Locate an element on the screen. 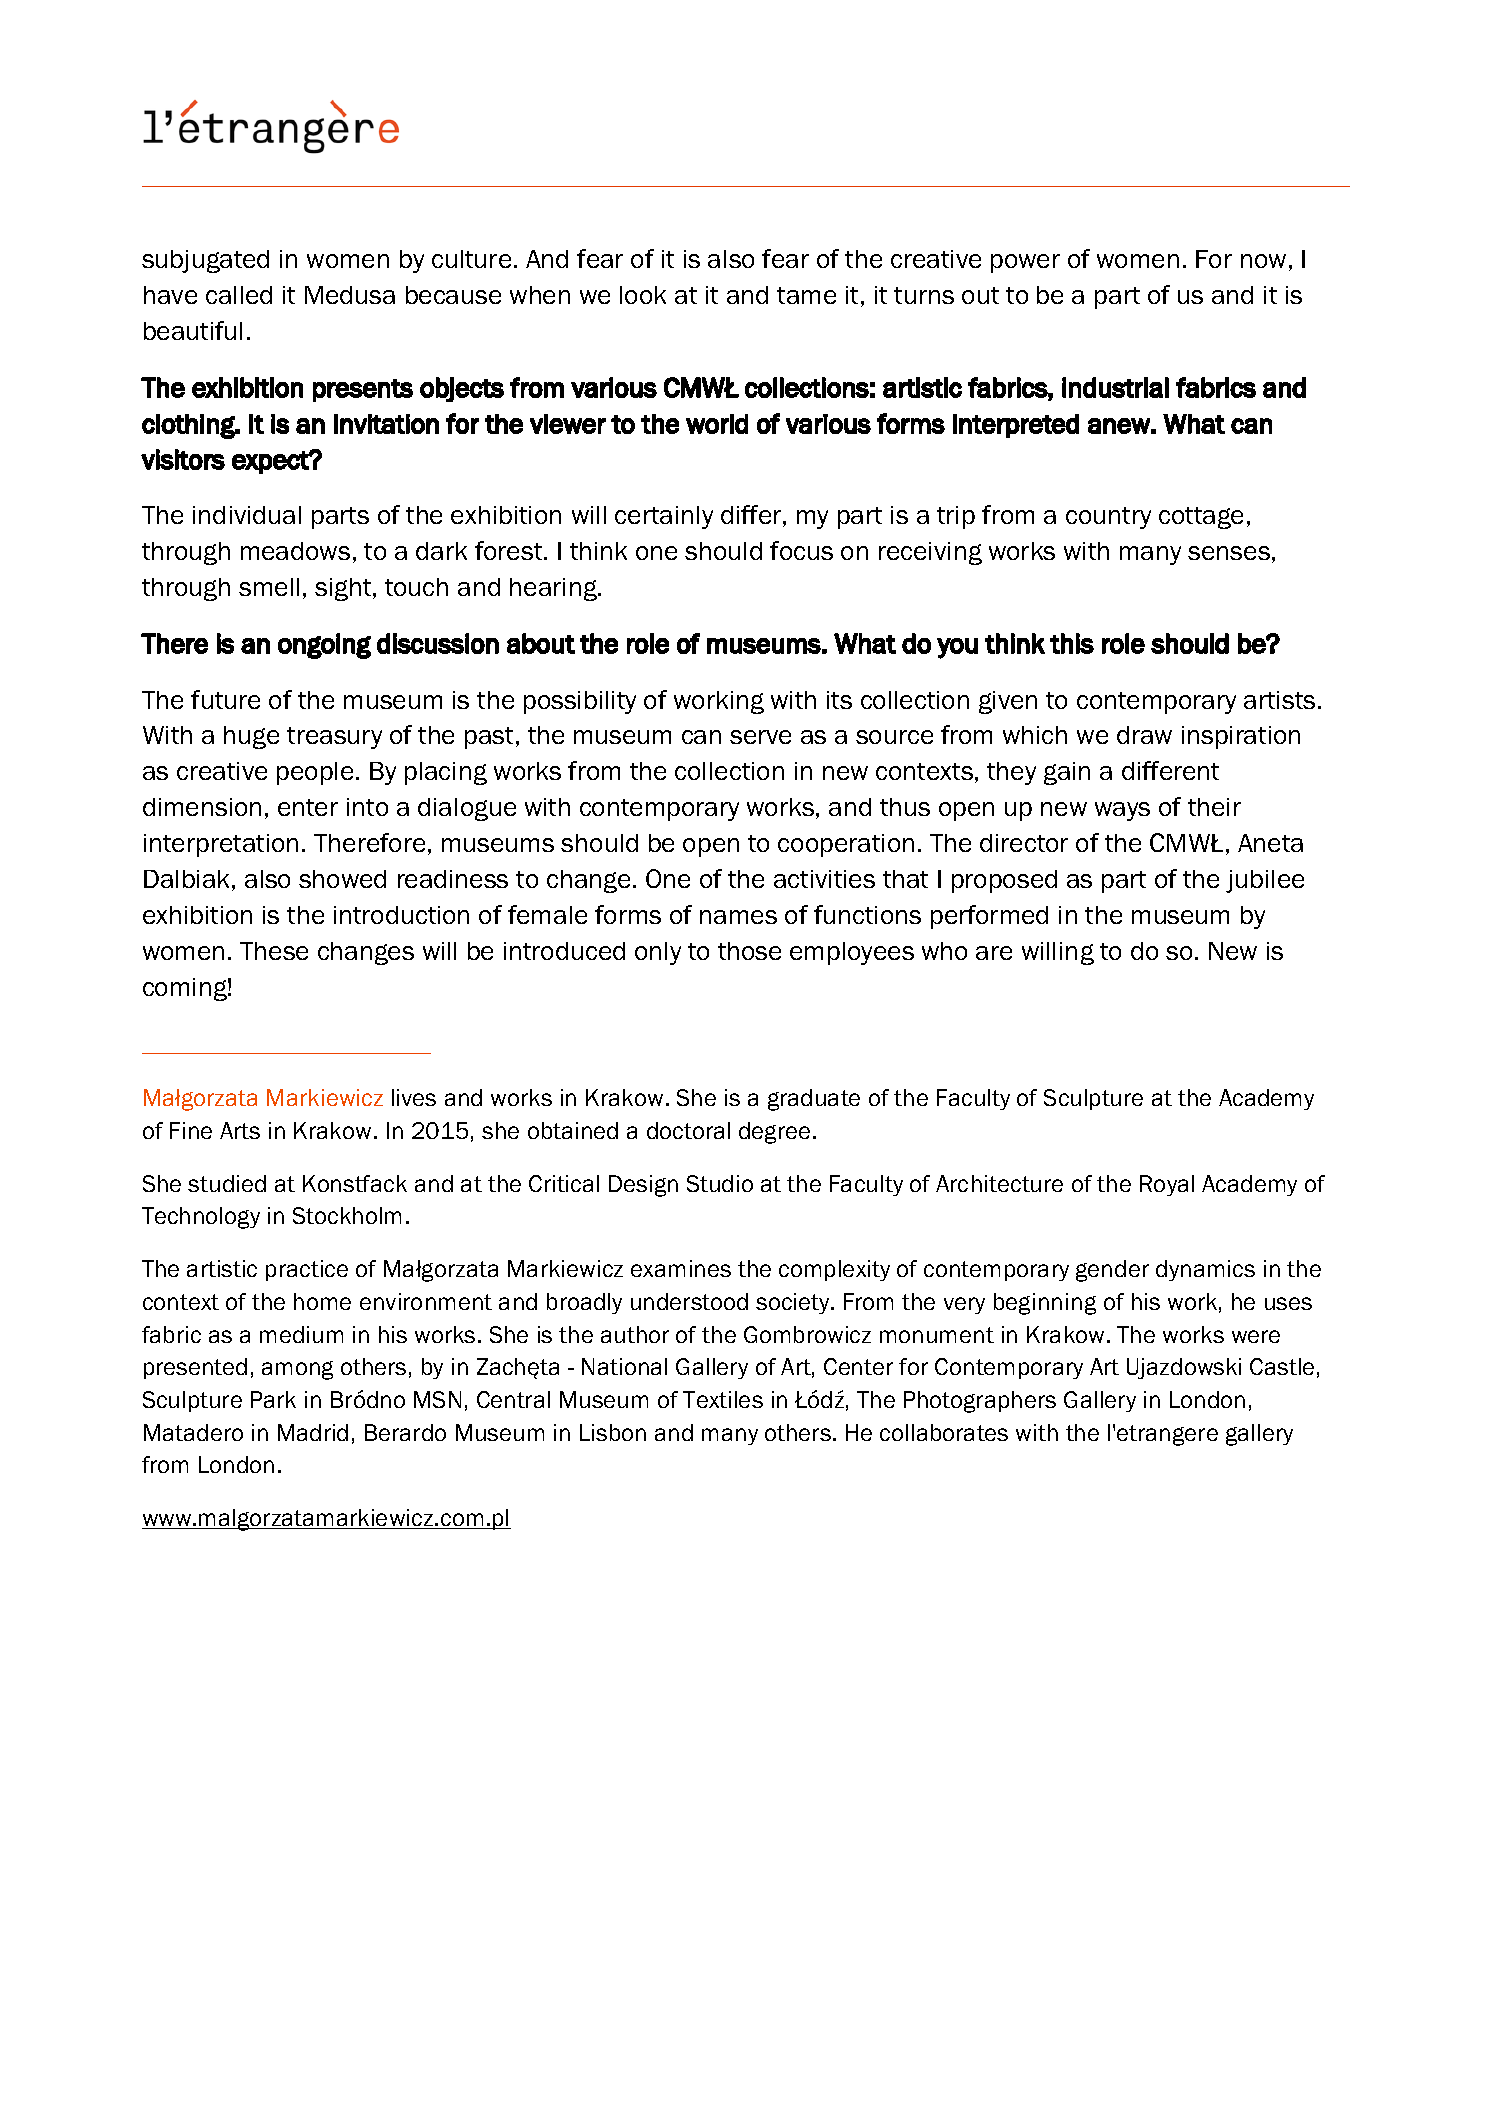  tame is located at coordinates (806, 295).
